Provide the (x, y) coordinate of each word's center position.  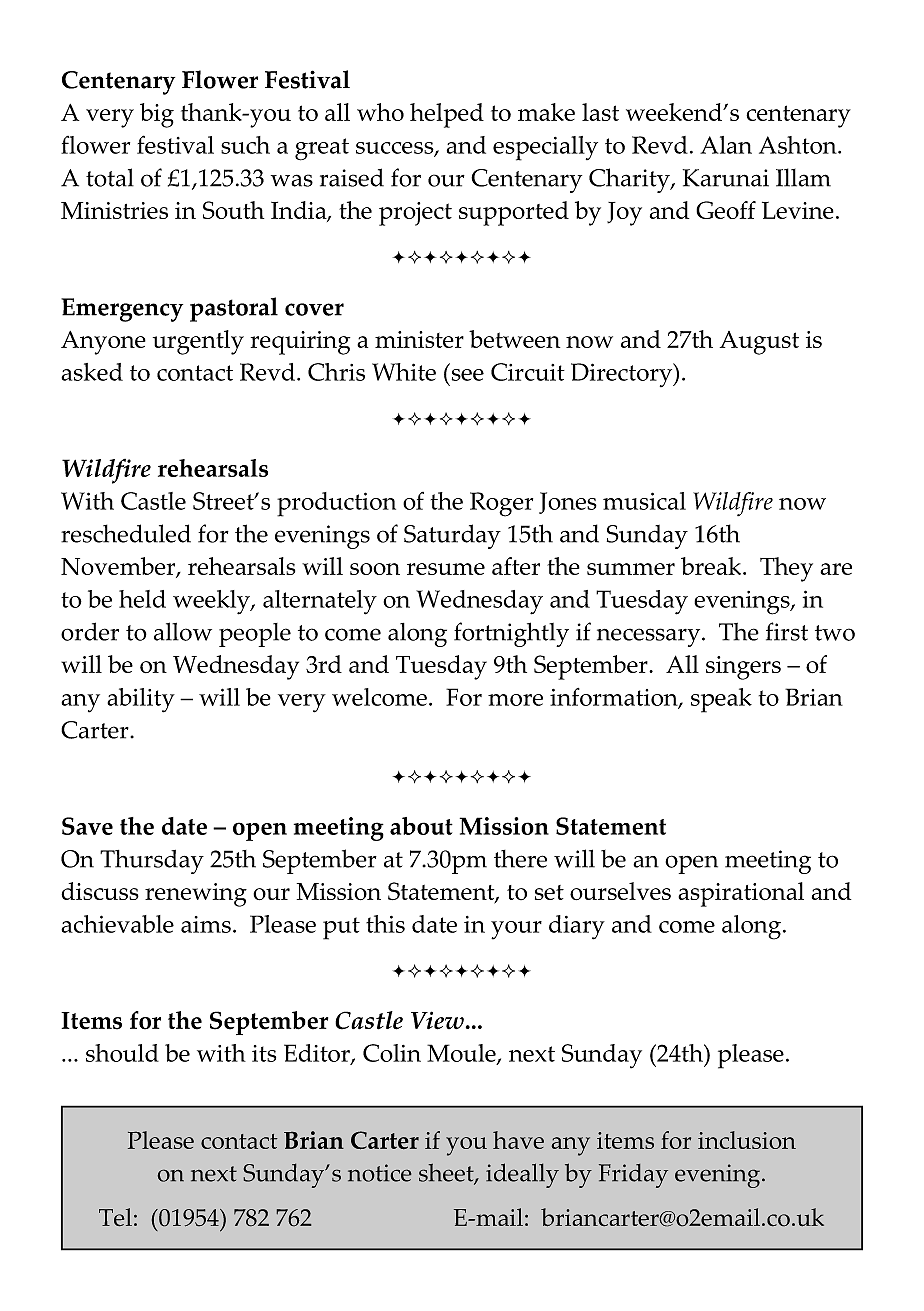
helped (447, 115)
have (518, 1140)
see (468, 375)
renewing (196, 895)
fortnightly (511, 634)
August (759, 343)
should (122, 1053)
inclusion (747, 1140)
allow (183, 631)
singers (743, 668)
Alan (726, 145)
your (516, 930)
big (157, 115)
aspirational (741, 894)
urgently (198, 342)
